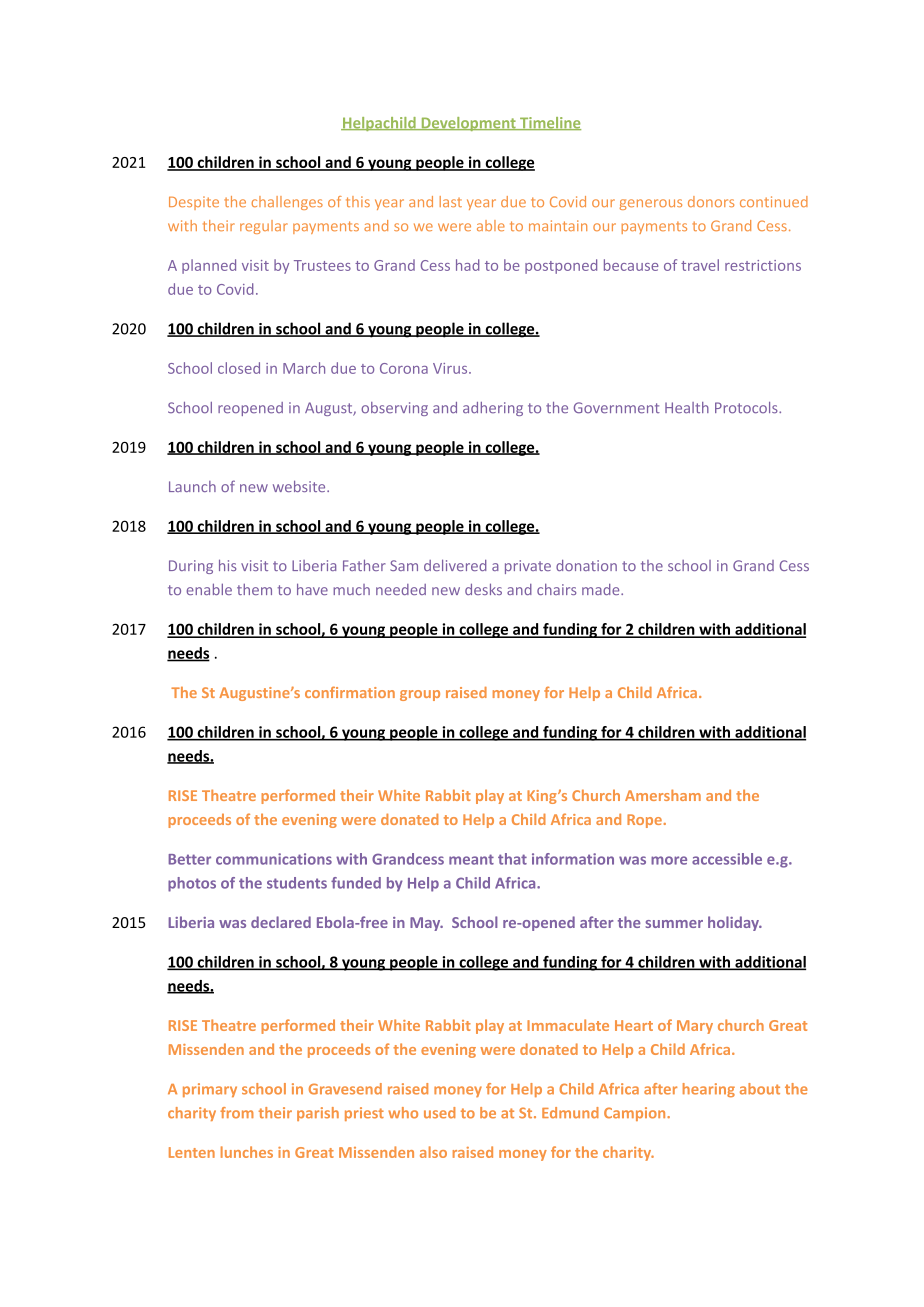 The height and width of the image is (1307, 924). What do you see at coordinates (483, 589) in the image?
I see `desks` at bounding box center [483, 589].
